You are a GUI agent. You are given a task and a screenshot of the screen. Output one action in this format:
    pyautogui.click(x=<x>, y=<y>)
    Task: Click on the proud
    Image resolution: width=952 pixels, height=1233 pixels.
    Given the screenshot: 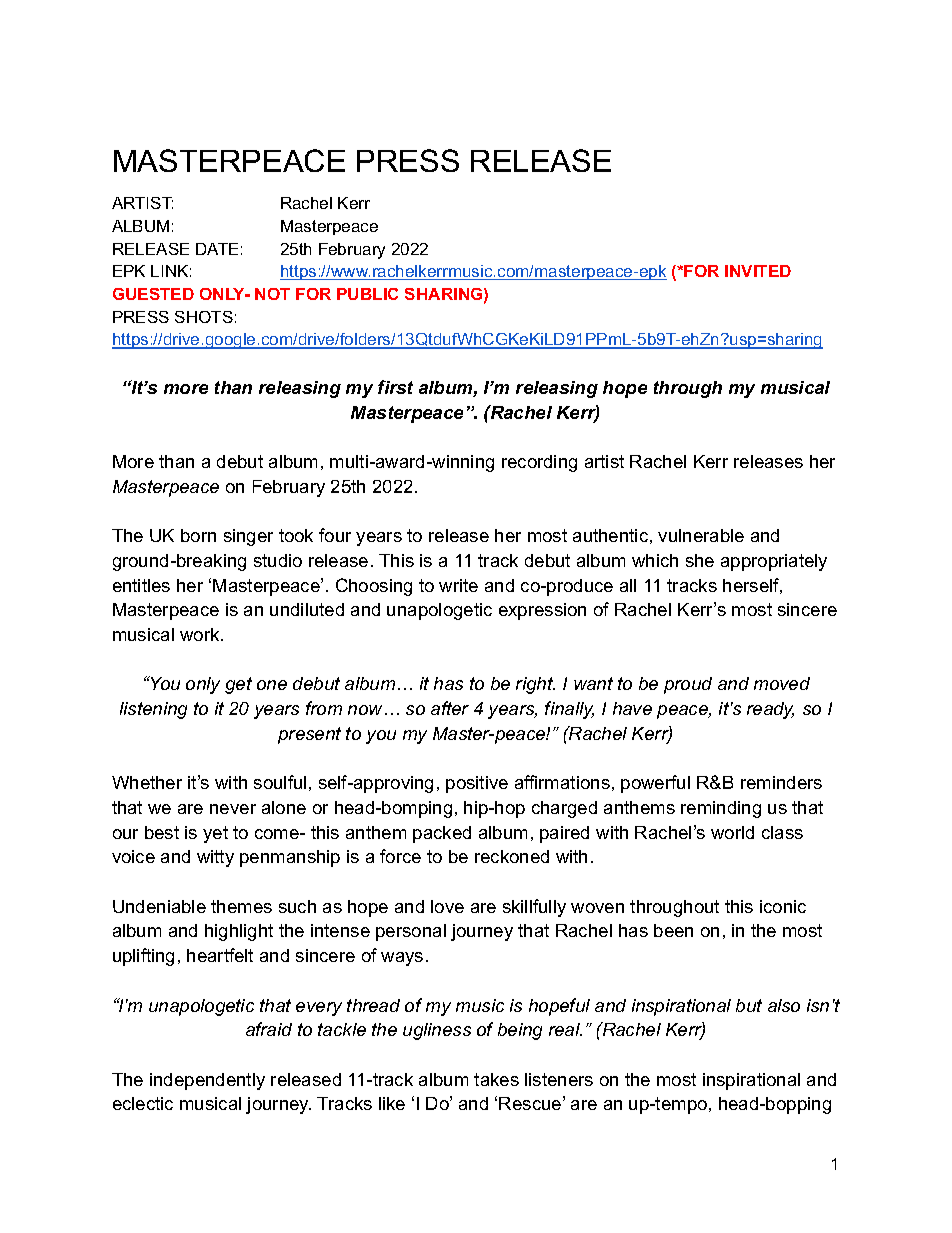 What is the action you would take?
    pyautogui.click(x=688, y=685)
